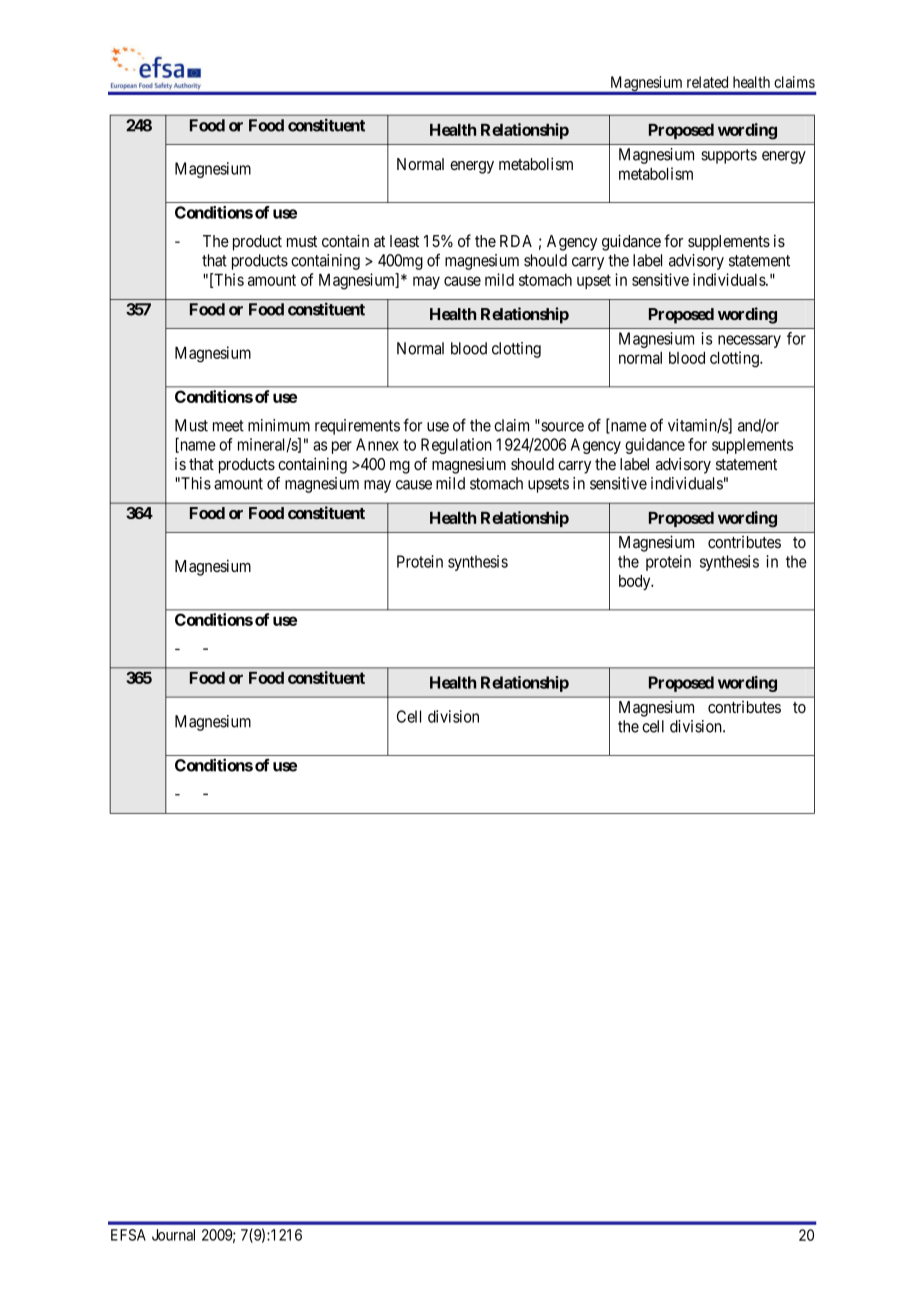 This screenshot has height=1308, width=924. What do you see at coordinates (404, 241) in the screenshot?
I see `least` at bounding box center [404, 241].
